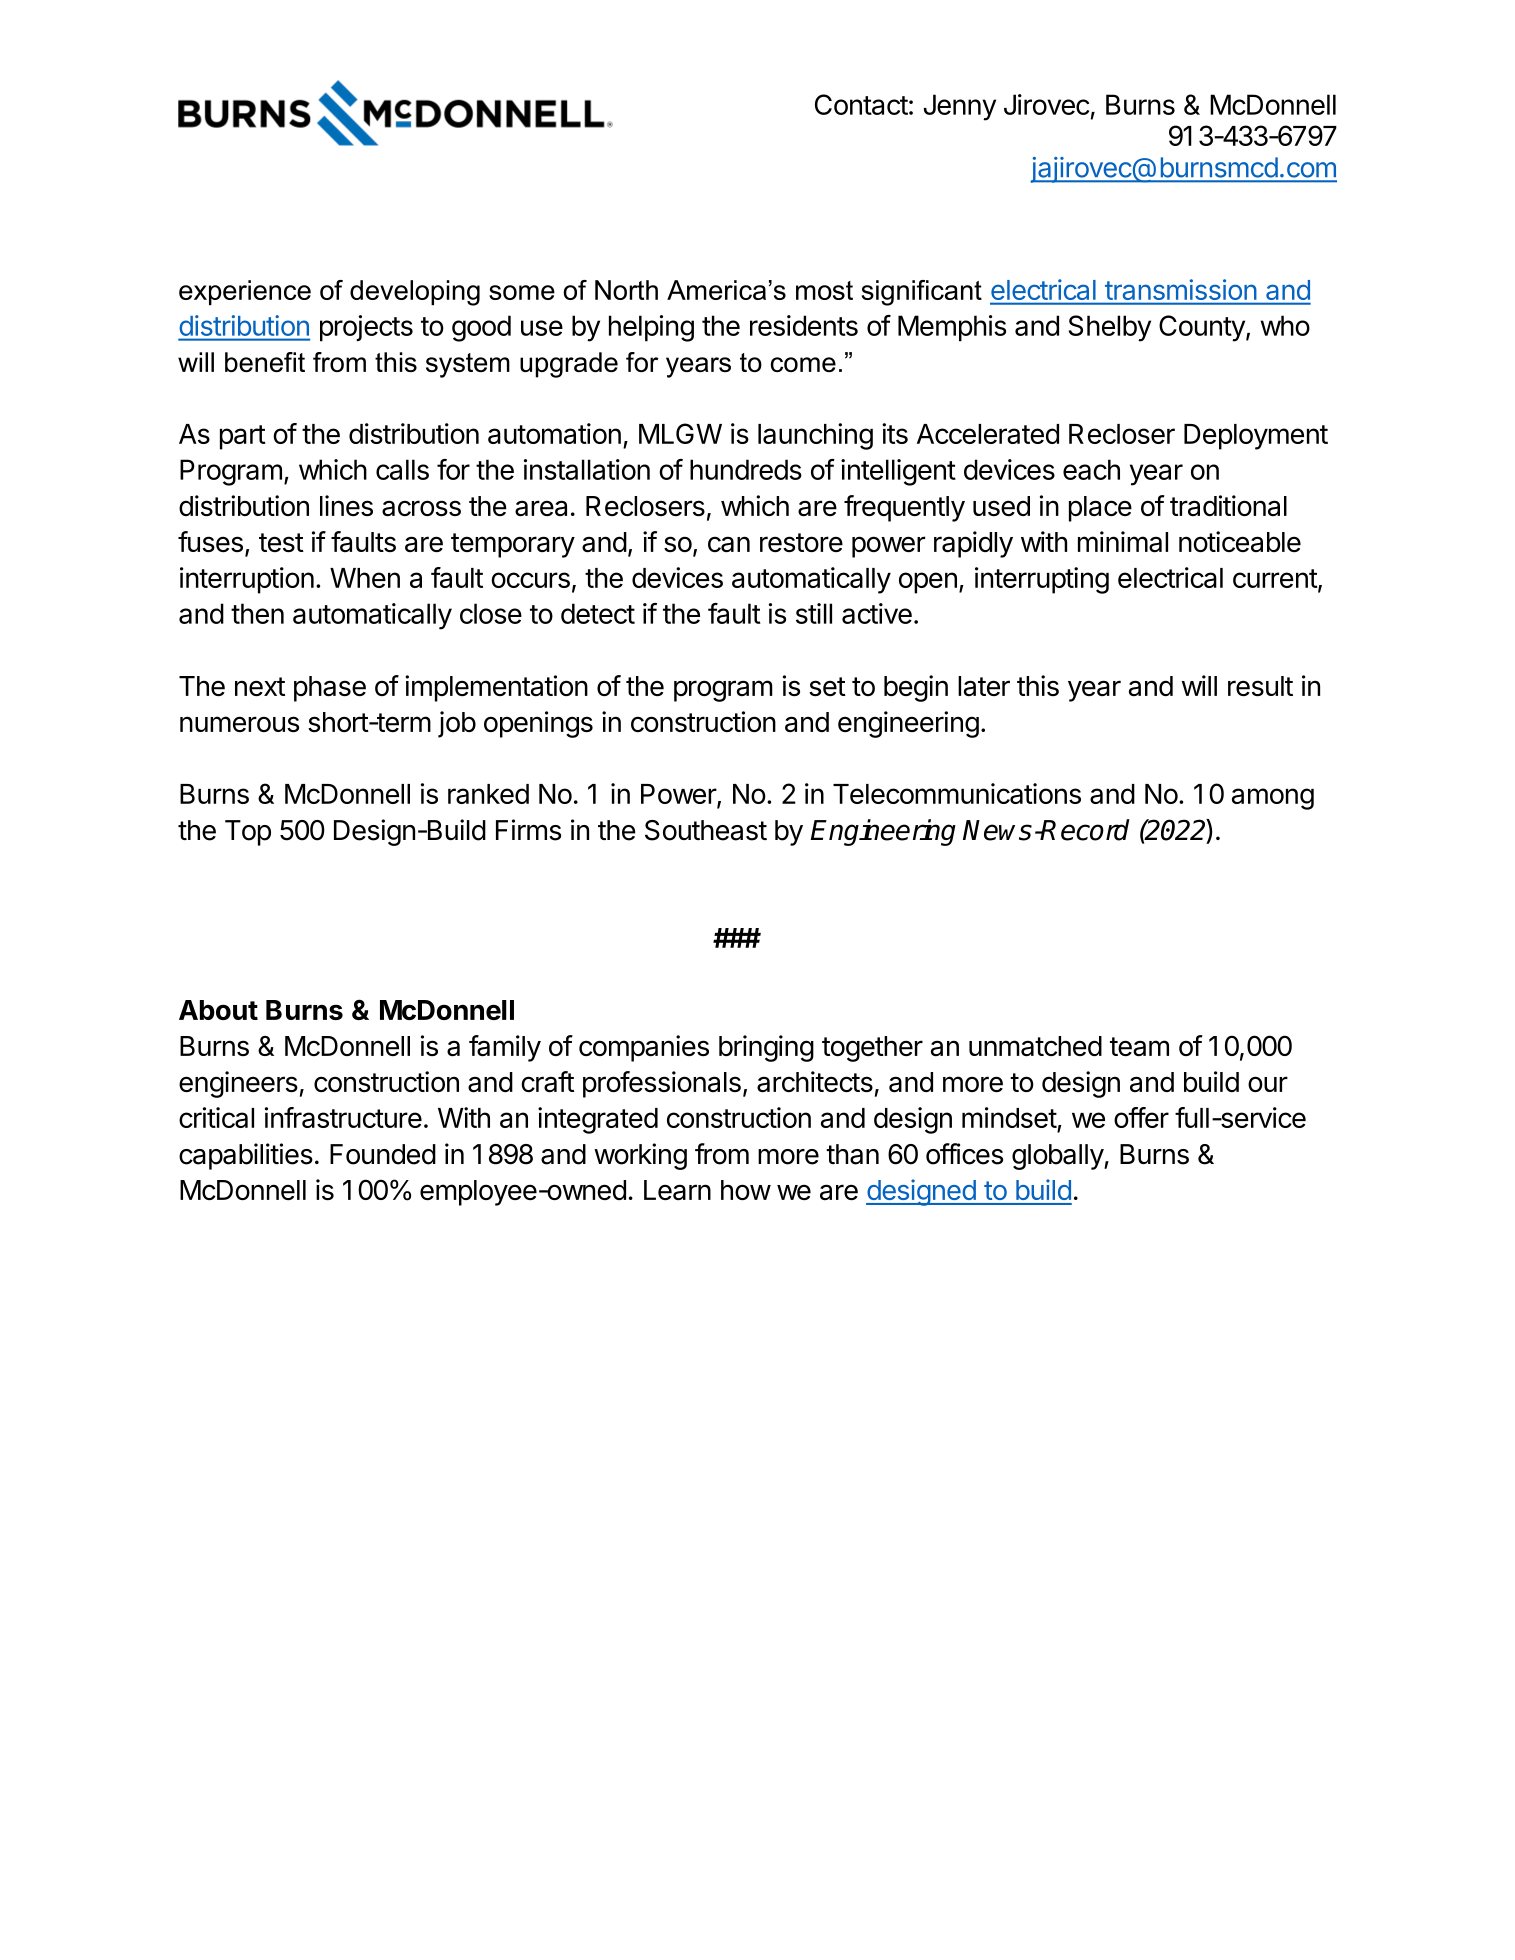 The image size is (1515, 1960). I want to click on still, so click(814, 613).
